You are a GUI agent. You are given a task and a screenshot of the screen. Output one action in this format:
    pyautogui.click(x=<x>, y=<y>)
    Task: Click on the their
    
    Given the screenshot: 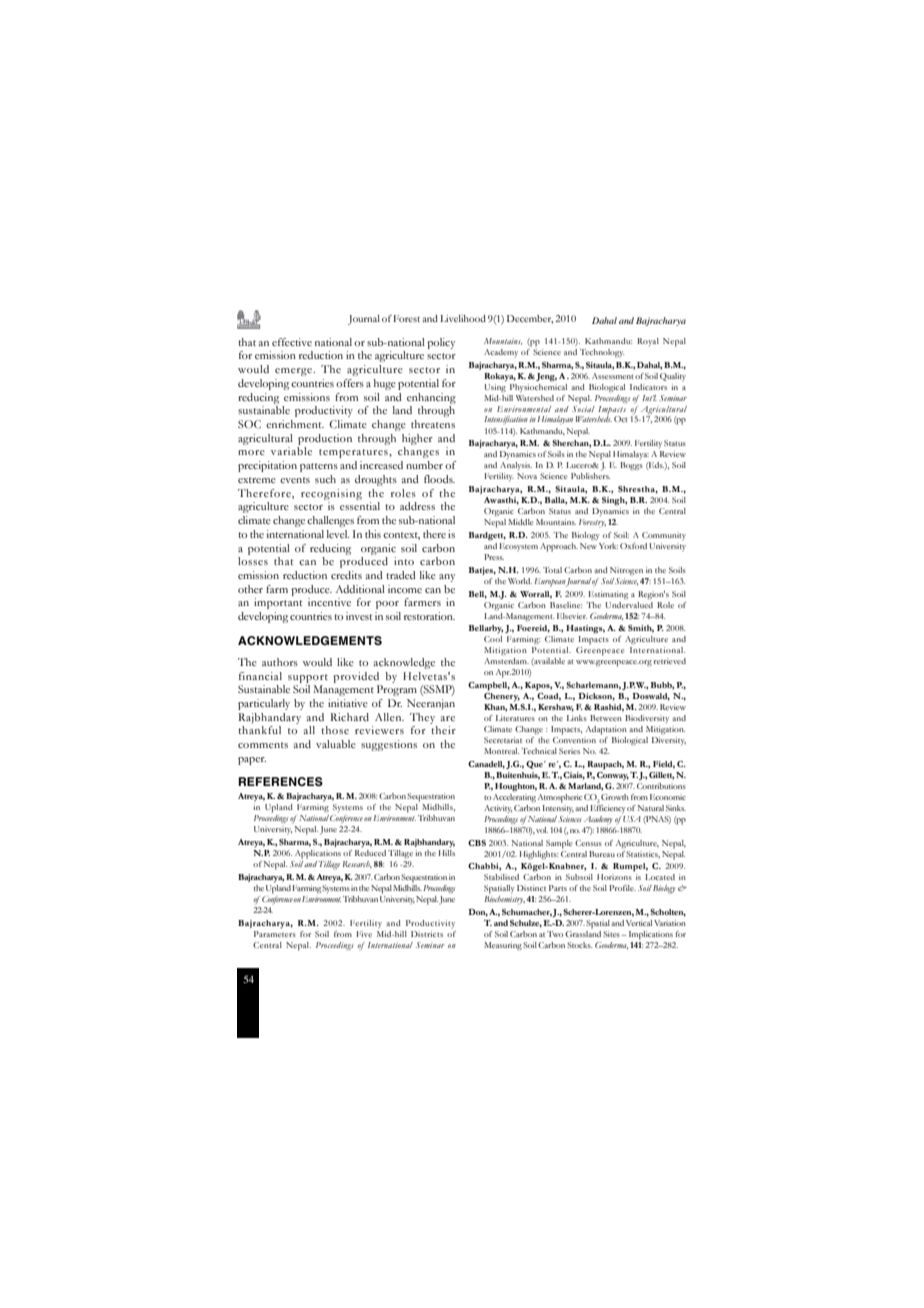 What is the action you would take?
    pyautogui.click(x=443, y=730)
